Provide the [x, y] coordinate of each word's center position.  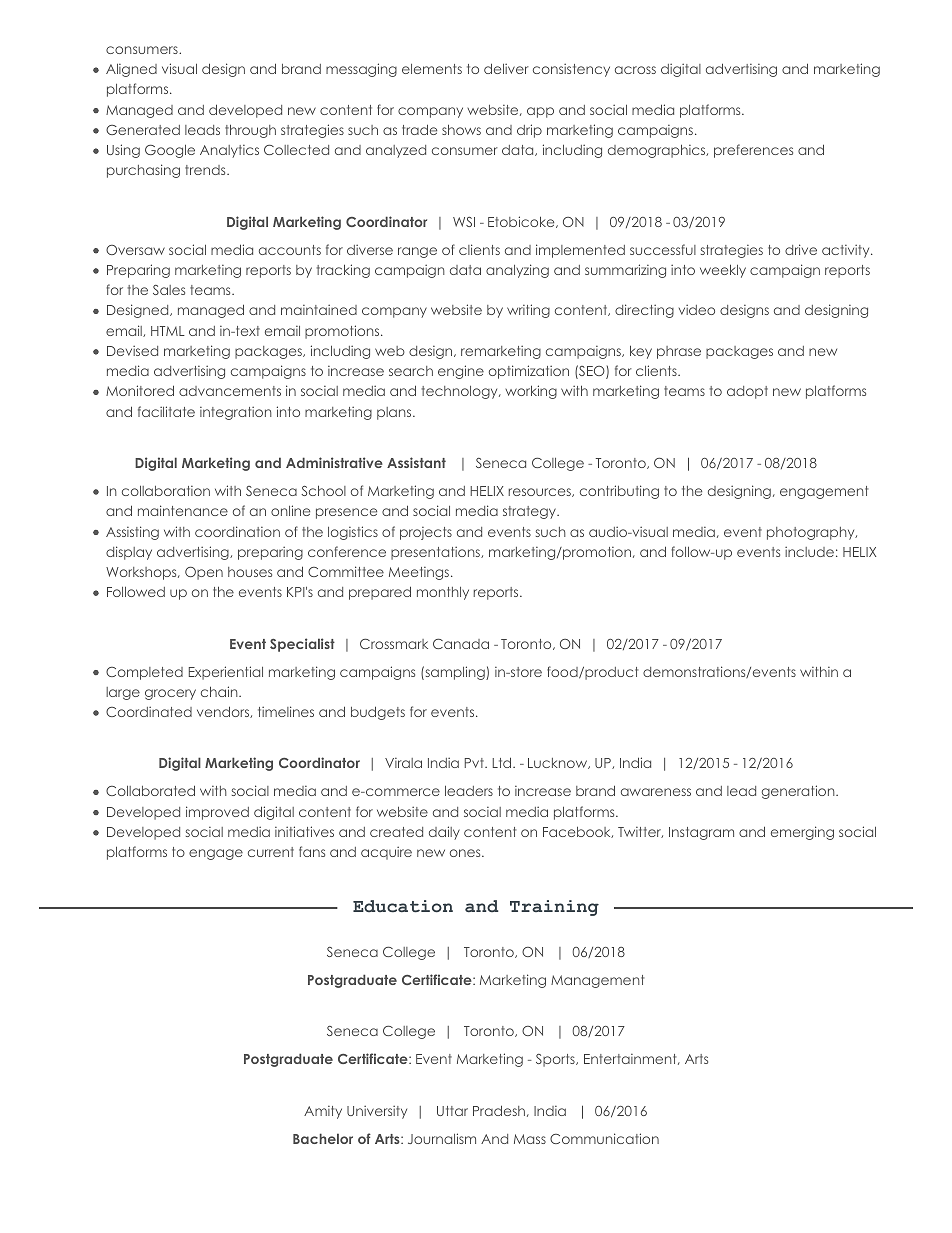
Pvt [475, 763]
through [250, 131]
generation [799, 792]
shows [461, 129]
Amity [323, 1112]
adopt [747, 392]
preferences [753, 151]
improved [217, 813]
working [531, 392]
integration [236, 413]
